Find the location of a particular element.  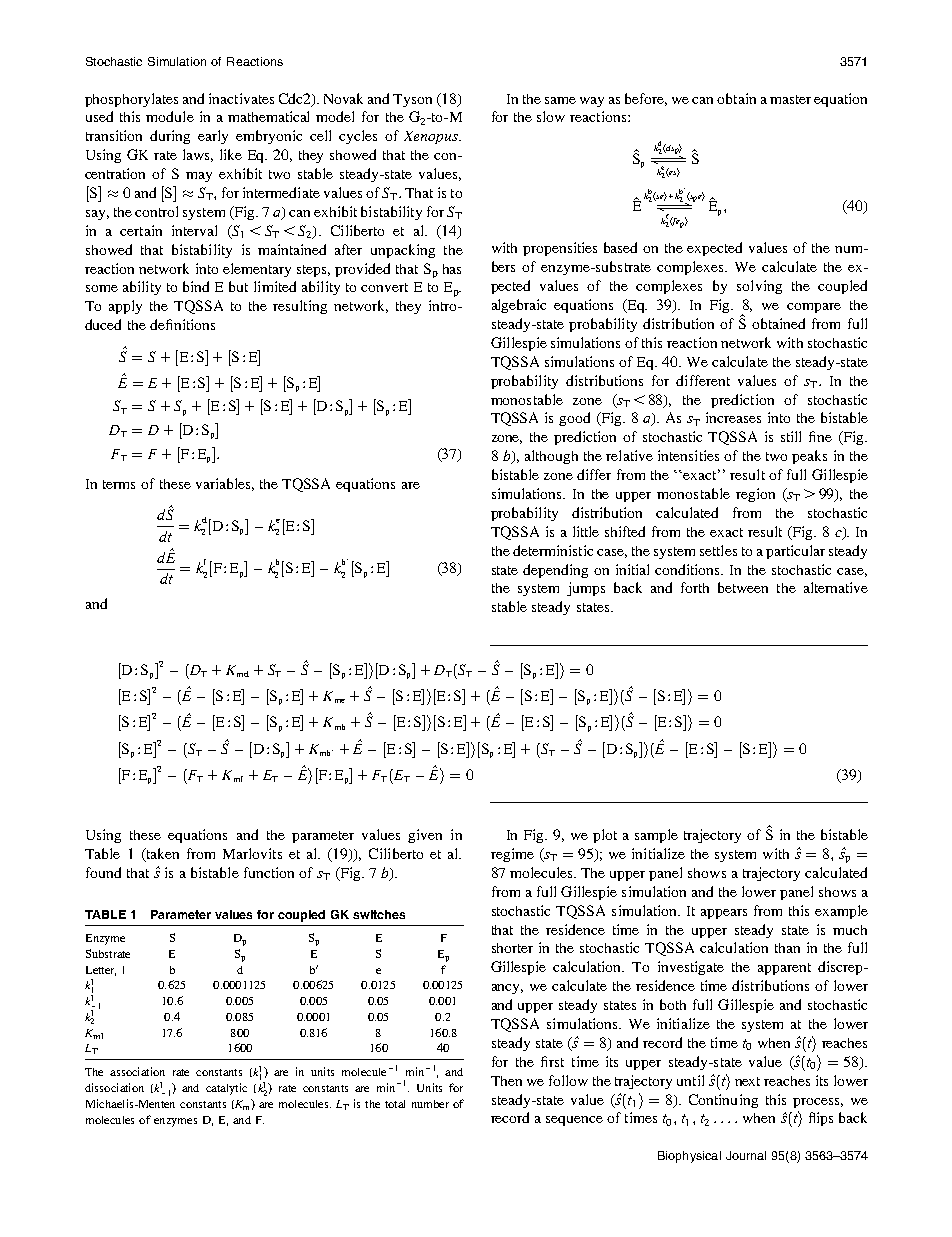

appears is located at coordinates (724, 914).
